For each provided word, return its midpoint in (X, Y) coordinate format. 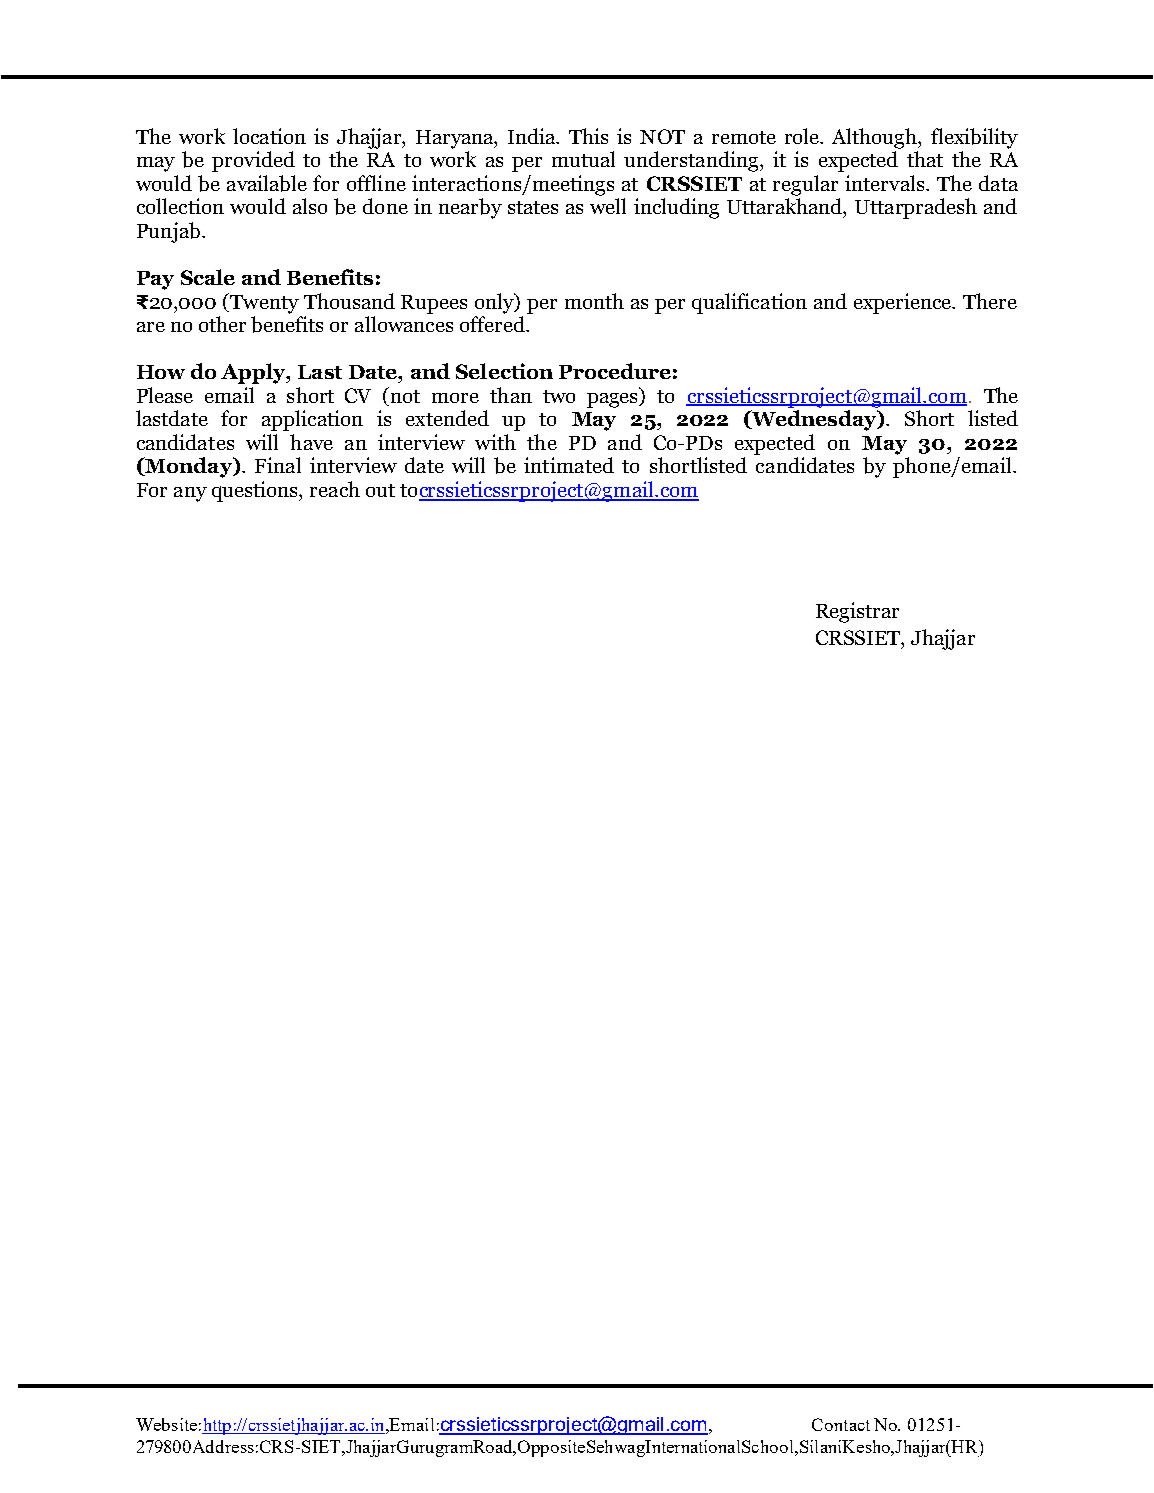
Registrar (857, 612)
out (380, 490)
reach (335, 489)
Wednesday (814, 420)
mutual (583, 159)
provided (253, 161)
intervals (886, 183)
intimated (569, 465)
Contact (841, 1424)
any (190, 494)
